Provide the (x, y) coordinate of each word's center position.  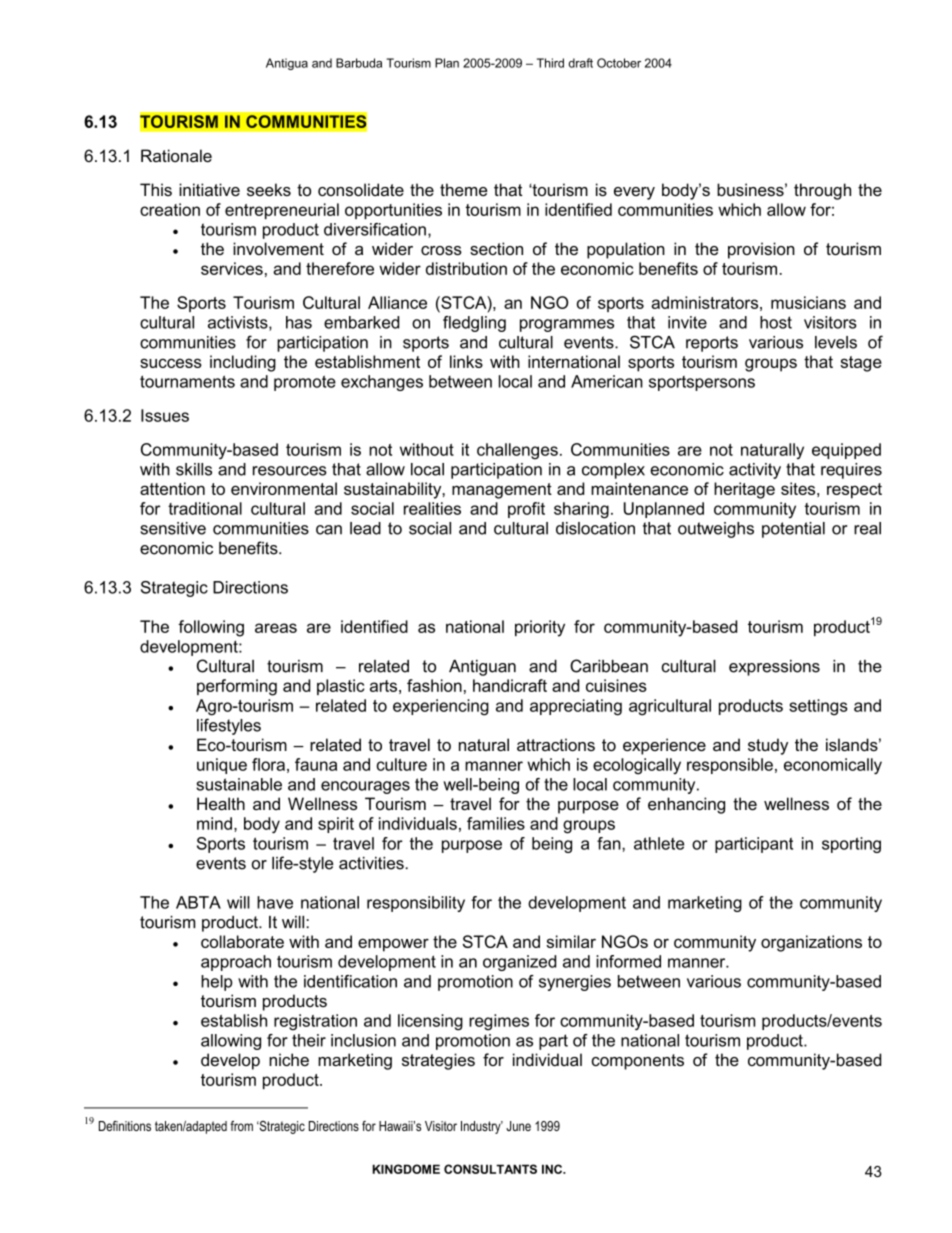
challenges (517, 451)
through (822, 191)
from (241, 1126)
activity (755, 471)
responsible (730, 766)
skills (194, 469)
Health (221, 803)
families (496, 823)
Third (550, 63)
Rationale (176, 155)
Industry (482, 1127)
